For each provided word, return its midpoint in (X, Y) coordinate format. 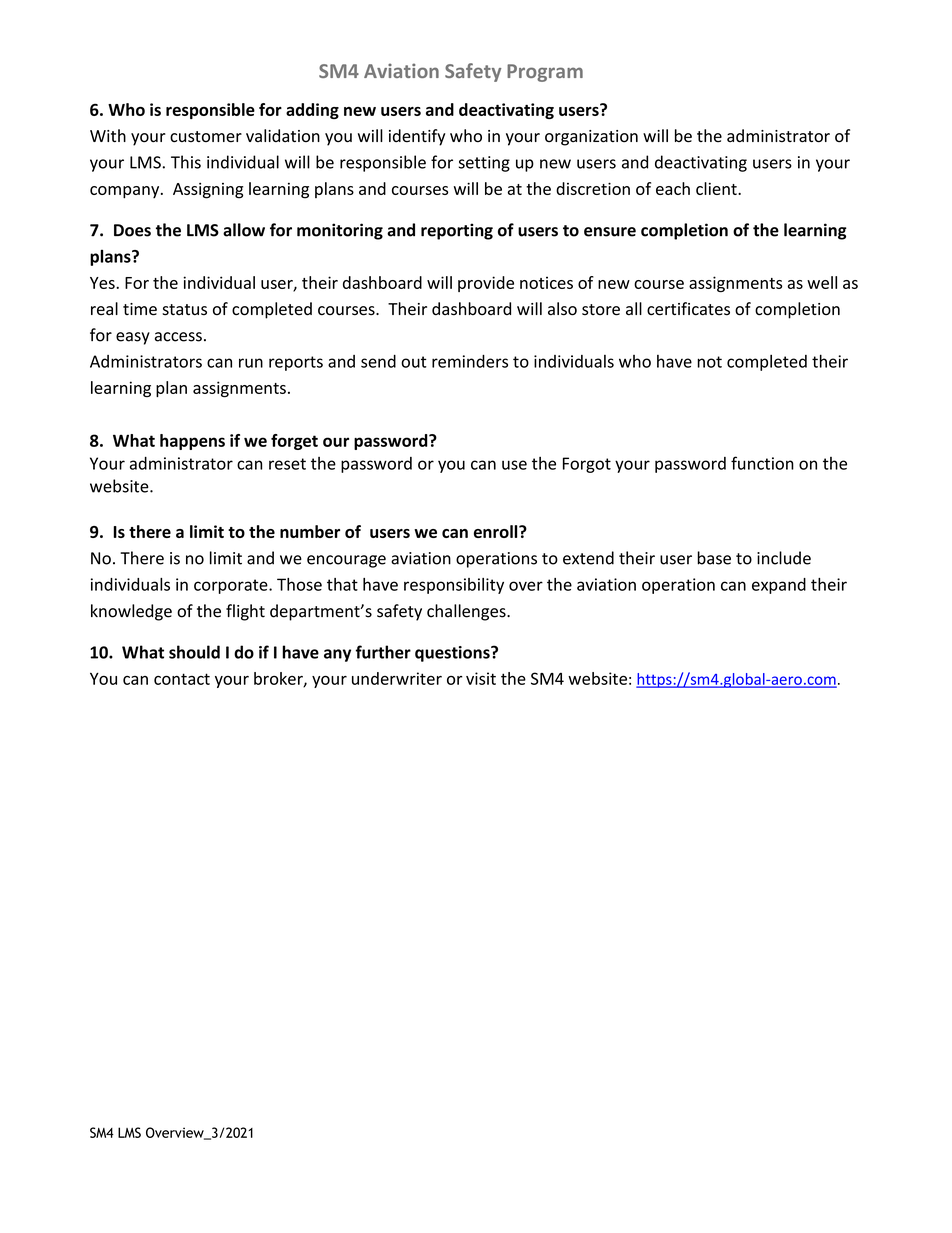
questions (453, 654)
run (251, 363)
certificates (688, 309)
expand (779, 586)
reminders (470, 361)
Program (545, 73)
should (194, 652)
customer (206, 137)
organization (591, 138)
